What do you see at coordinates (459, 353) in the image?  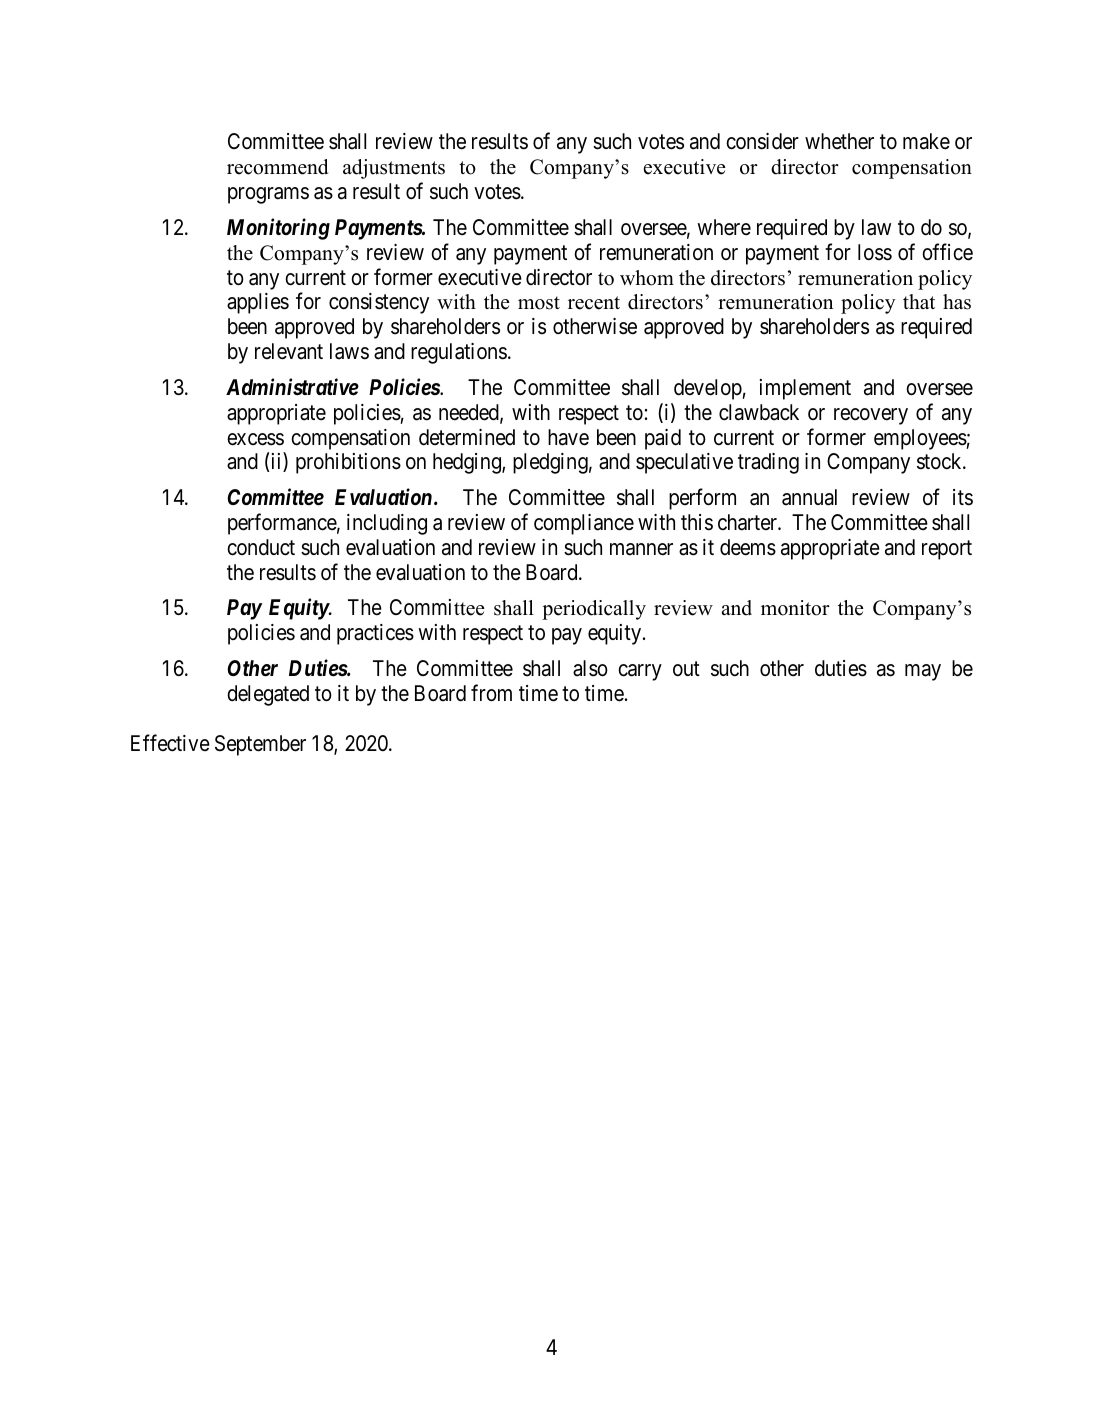 I see `regulations` at bounding box center [459, 353].
